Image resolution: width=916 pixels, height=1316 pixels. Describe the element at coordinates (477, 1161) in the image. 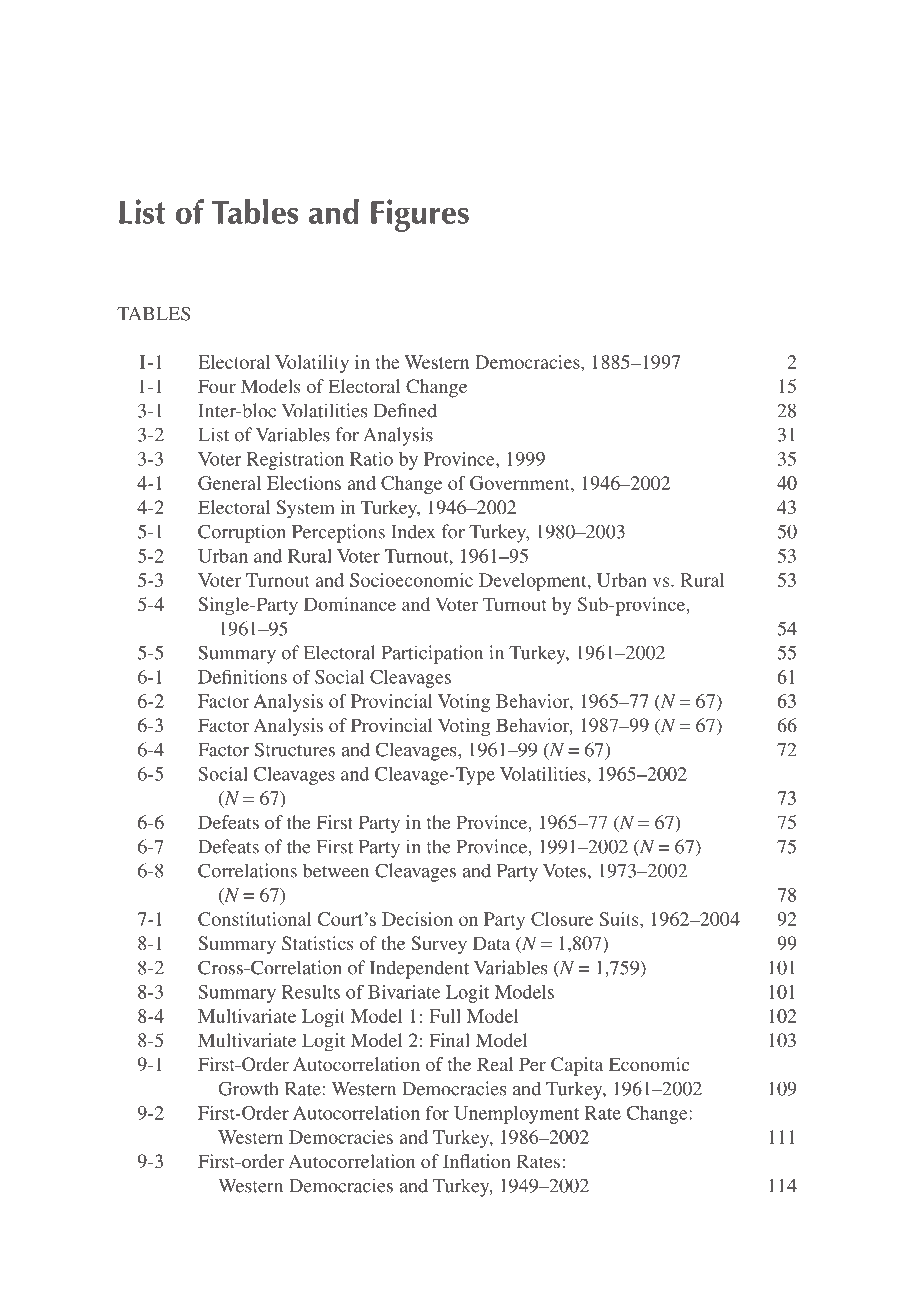

I see `Inflation` at that location.
